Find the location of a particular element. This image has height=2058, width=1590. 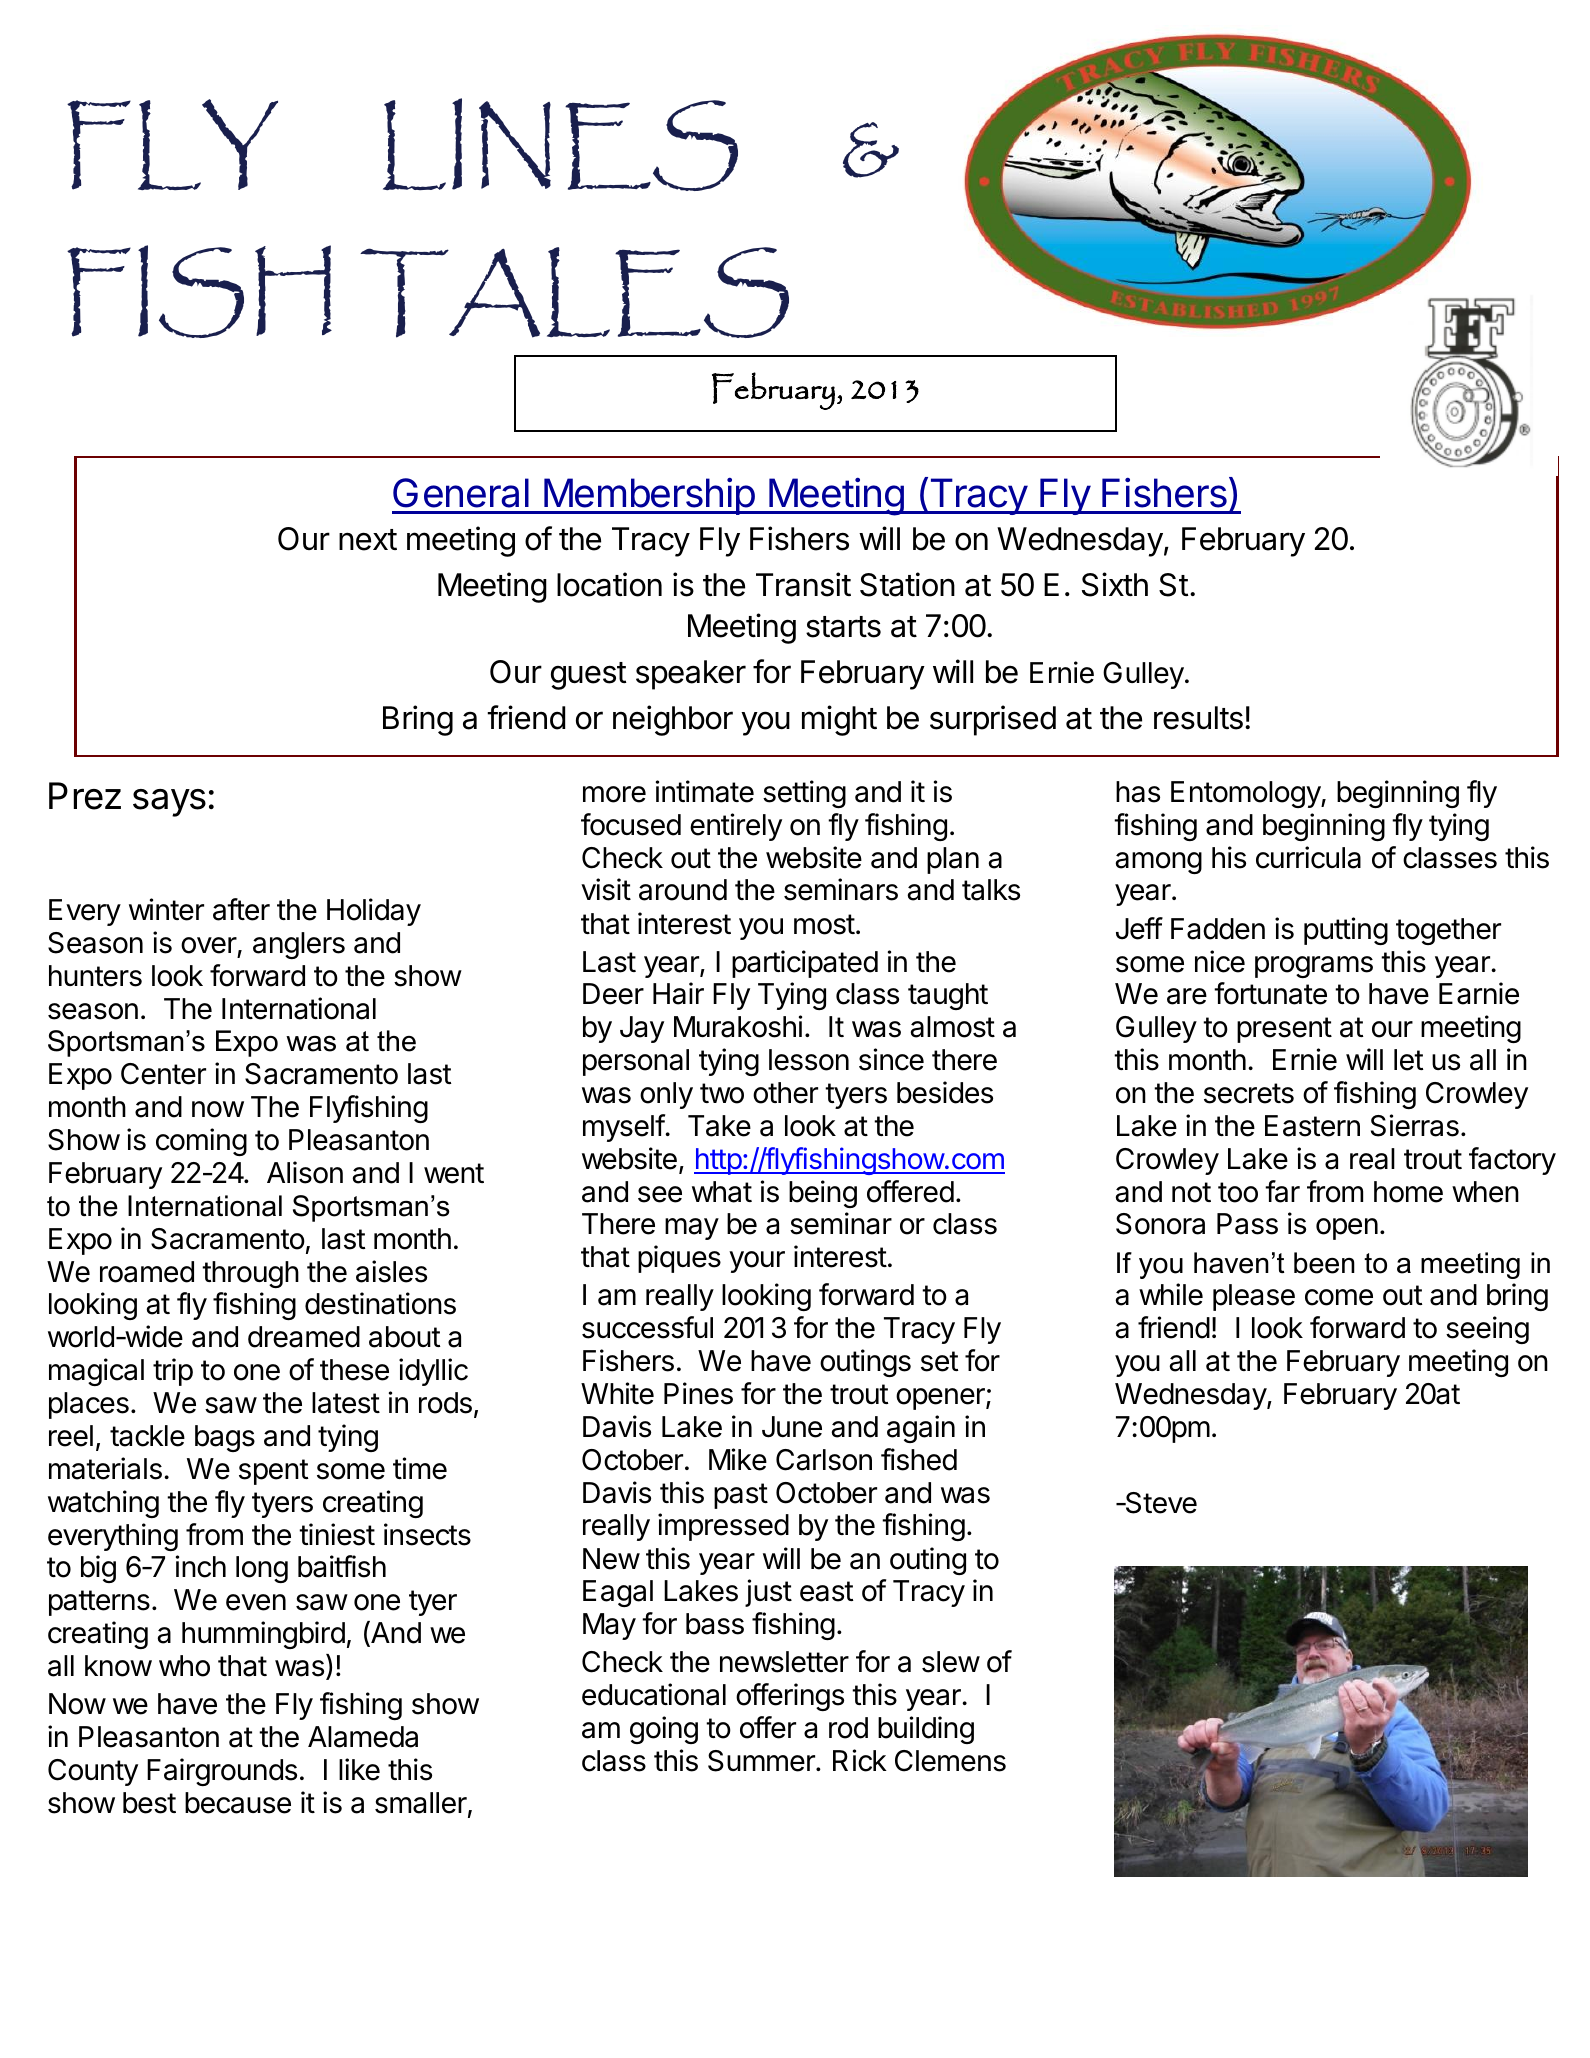

programs is located at coordinates (1314, 967).
